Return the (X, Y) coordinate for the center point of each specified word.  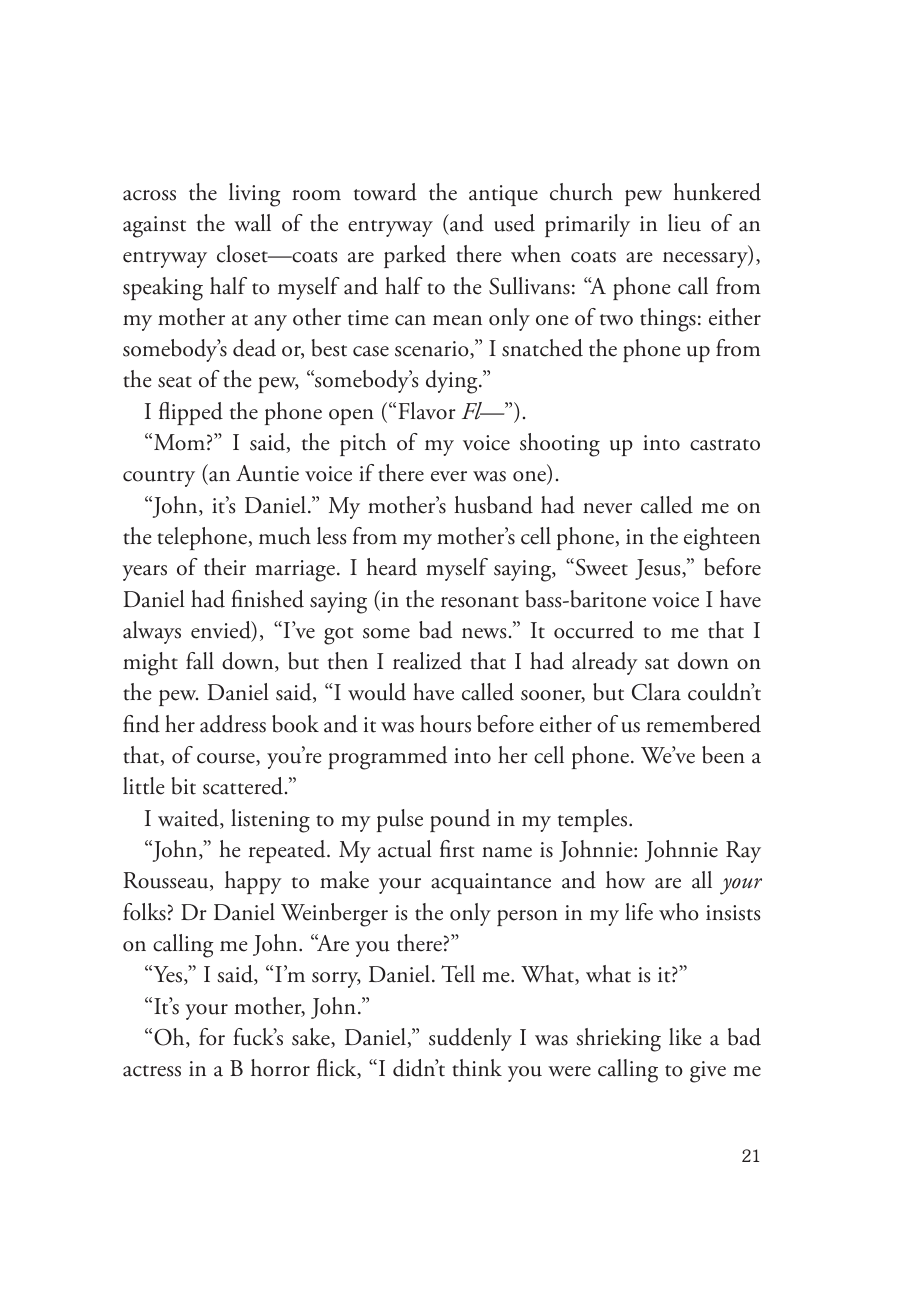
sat (657, 664)
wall (252, 223)
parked (415, 256)
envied (222, 631)
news (484, 633)
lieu (684, 223)
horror (280, 1068)
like (685, 1037)
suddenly (470, 1039)
